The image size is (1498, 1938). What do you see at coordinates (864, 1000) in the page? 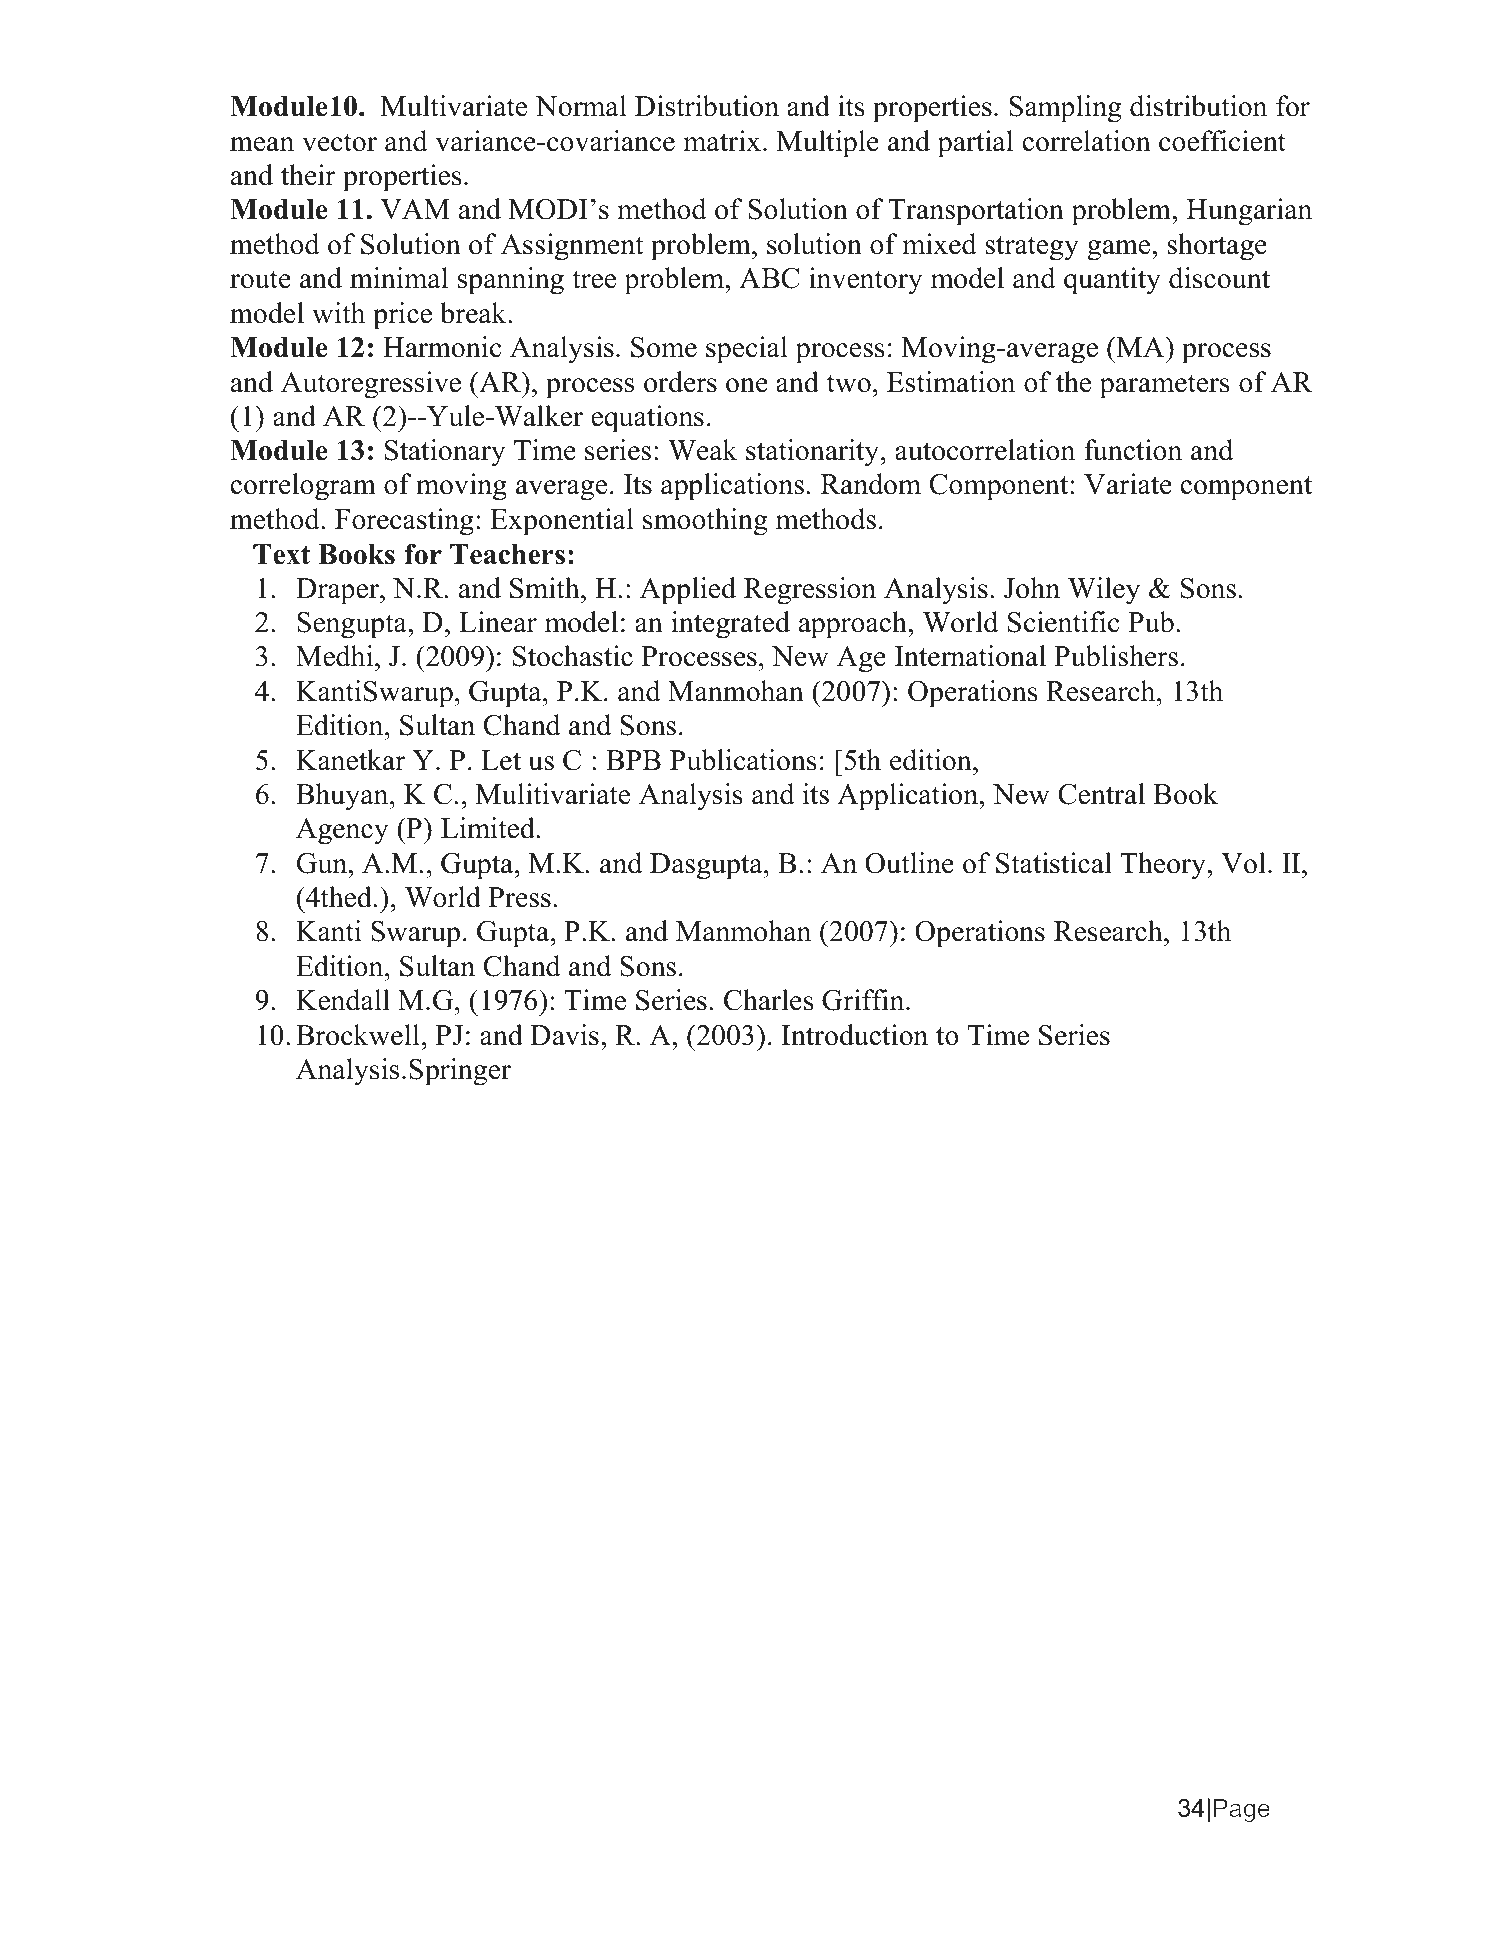
I see `Griffin` at bounding box center [864, 1000].
